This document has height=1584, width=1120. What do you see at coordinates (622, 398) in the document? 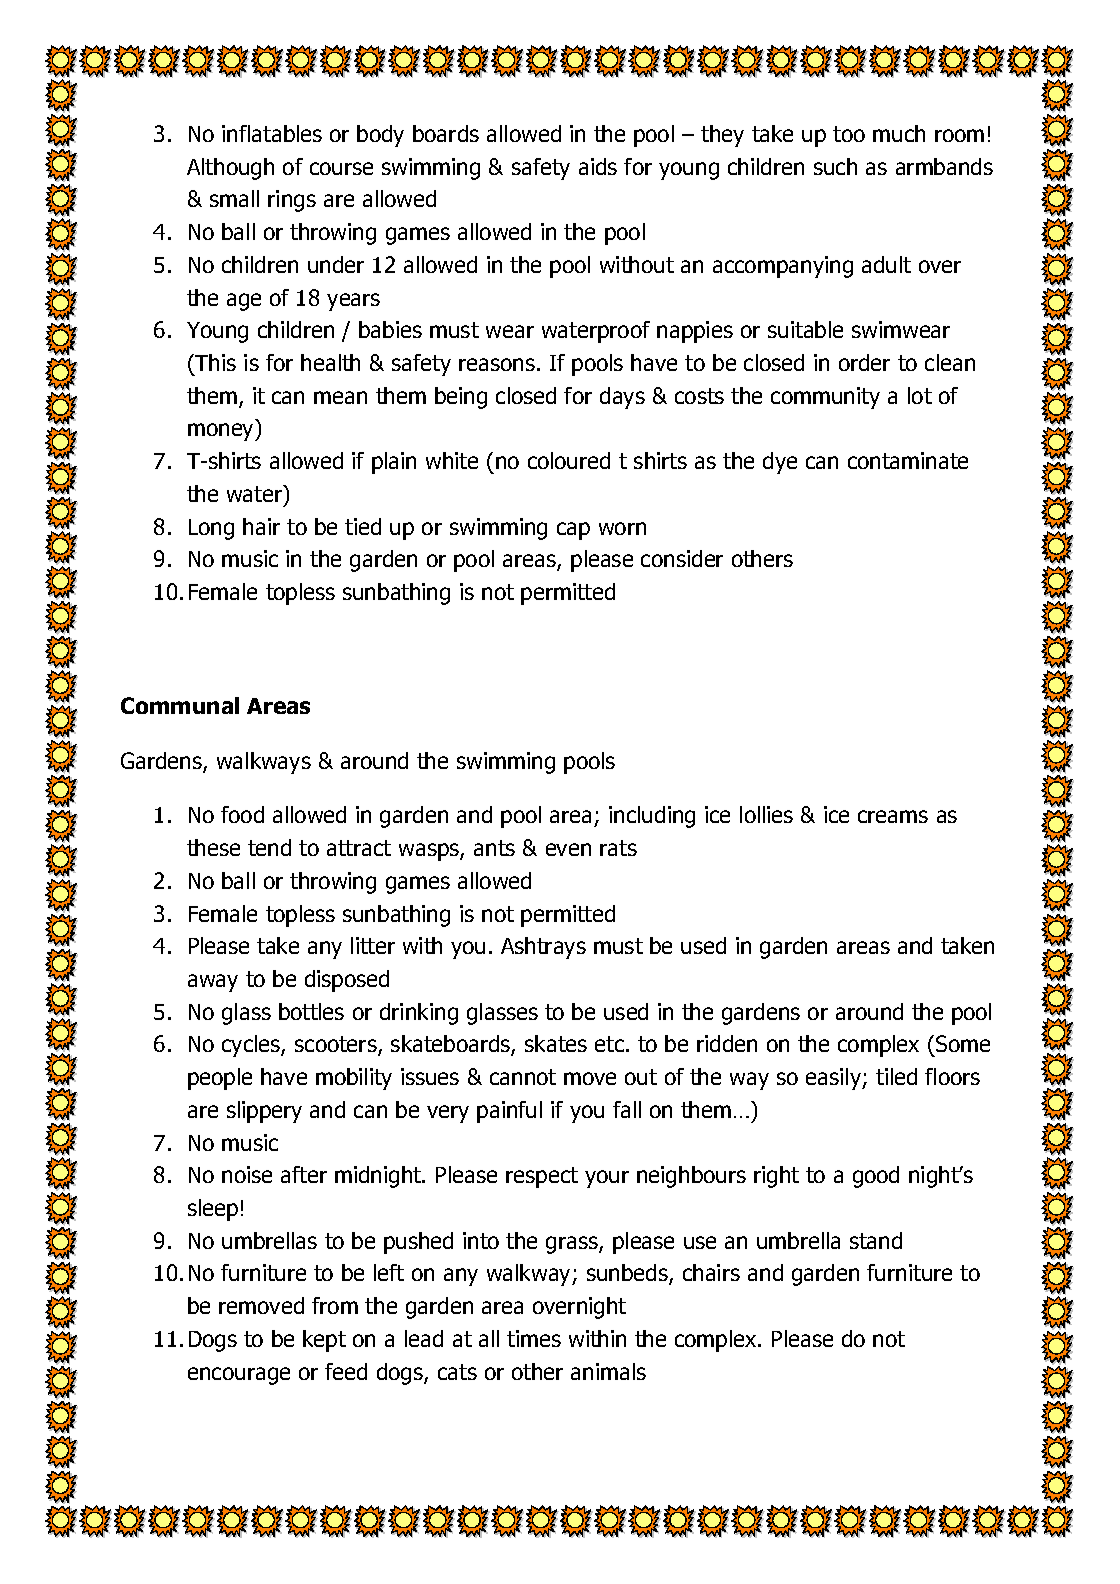
I see `days` at bounding box center [622, 398].
